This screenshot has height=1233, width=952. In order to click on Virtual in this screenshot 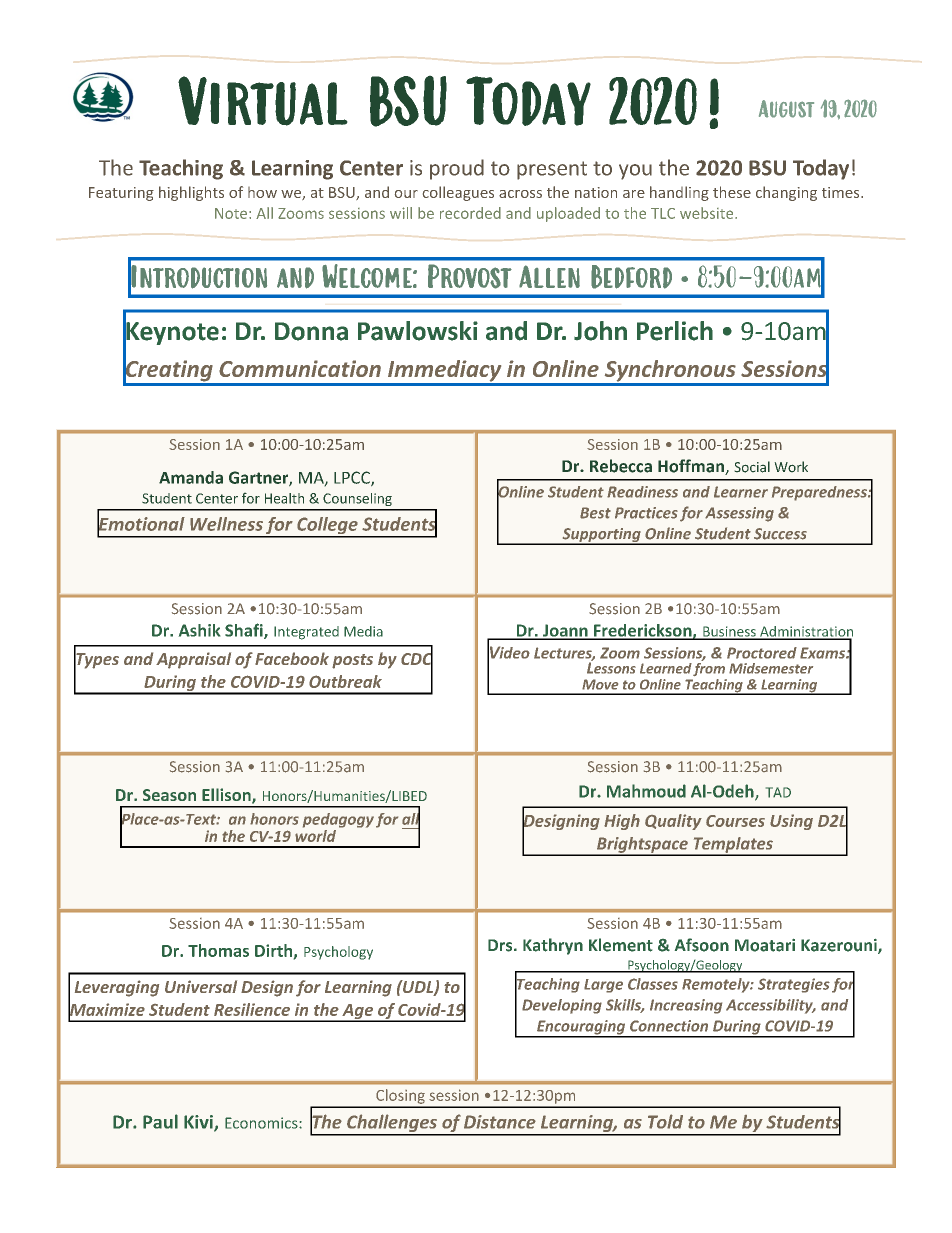, I will do `click(263, 101)`.
